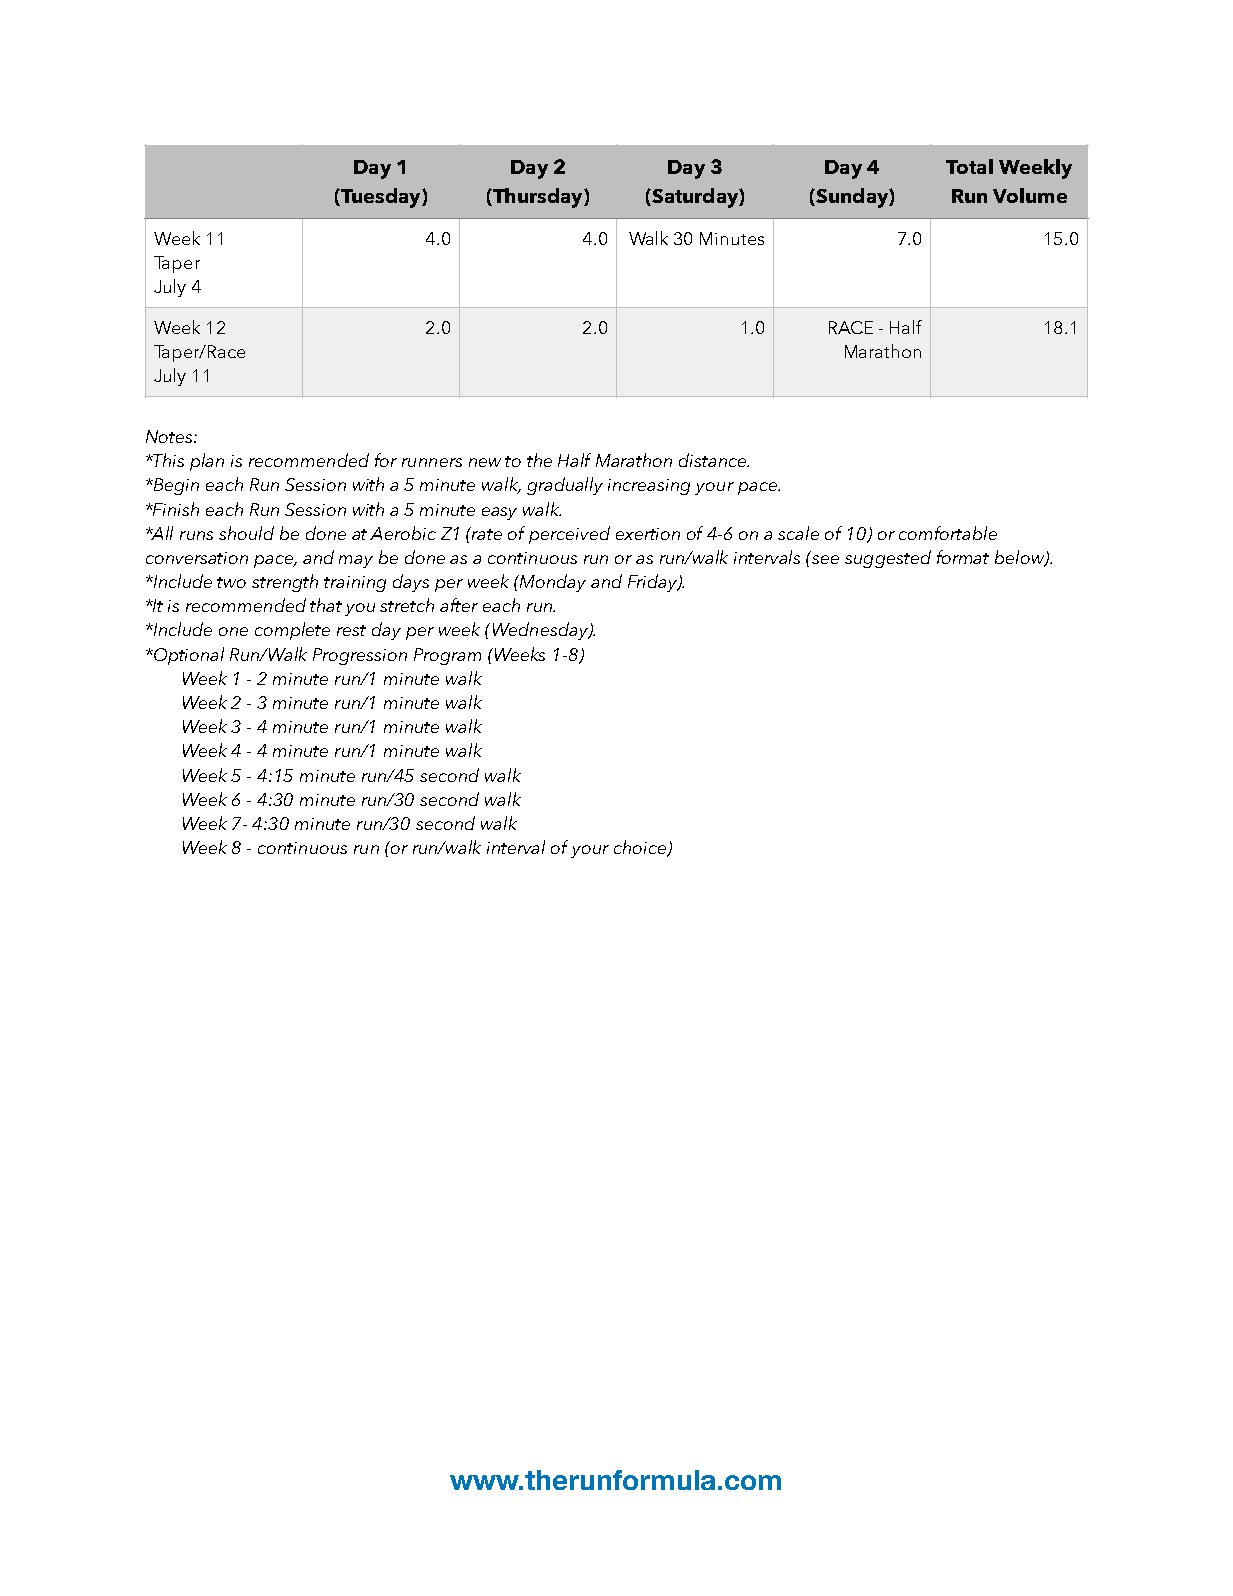 Image resolution: width=1233 pixels, height=1596 pixels. Describe the element at coordinates (541, 631) in the screenshot. I see `Wednesday` at that location.
